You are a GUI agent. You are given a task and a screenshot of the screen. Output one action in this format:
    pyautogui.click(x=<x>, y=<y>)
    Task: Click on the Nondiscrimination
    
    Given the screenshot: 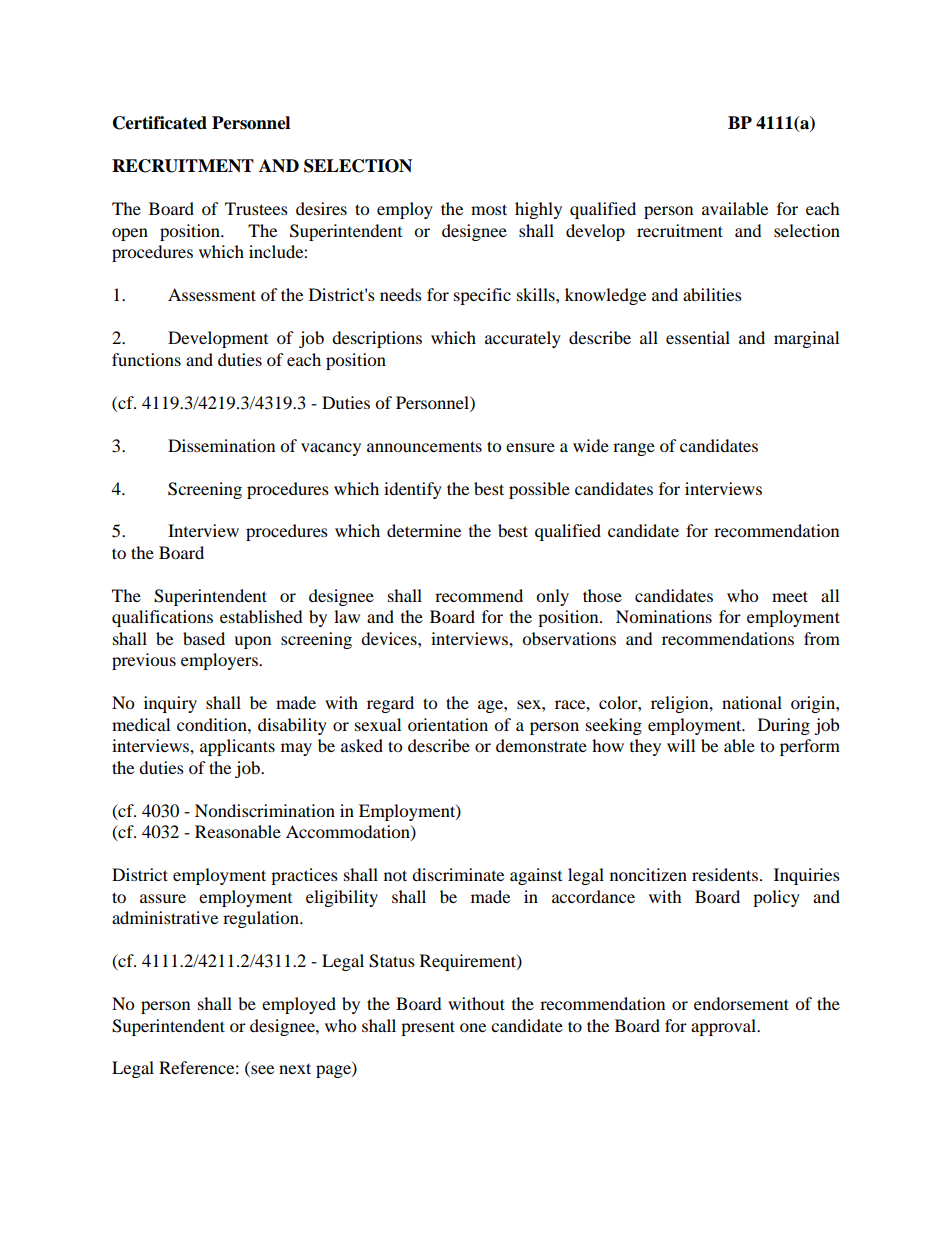 What is the action you would take?
    pyautogui.click(x=265, y=810)
